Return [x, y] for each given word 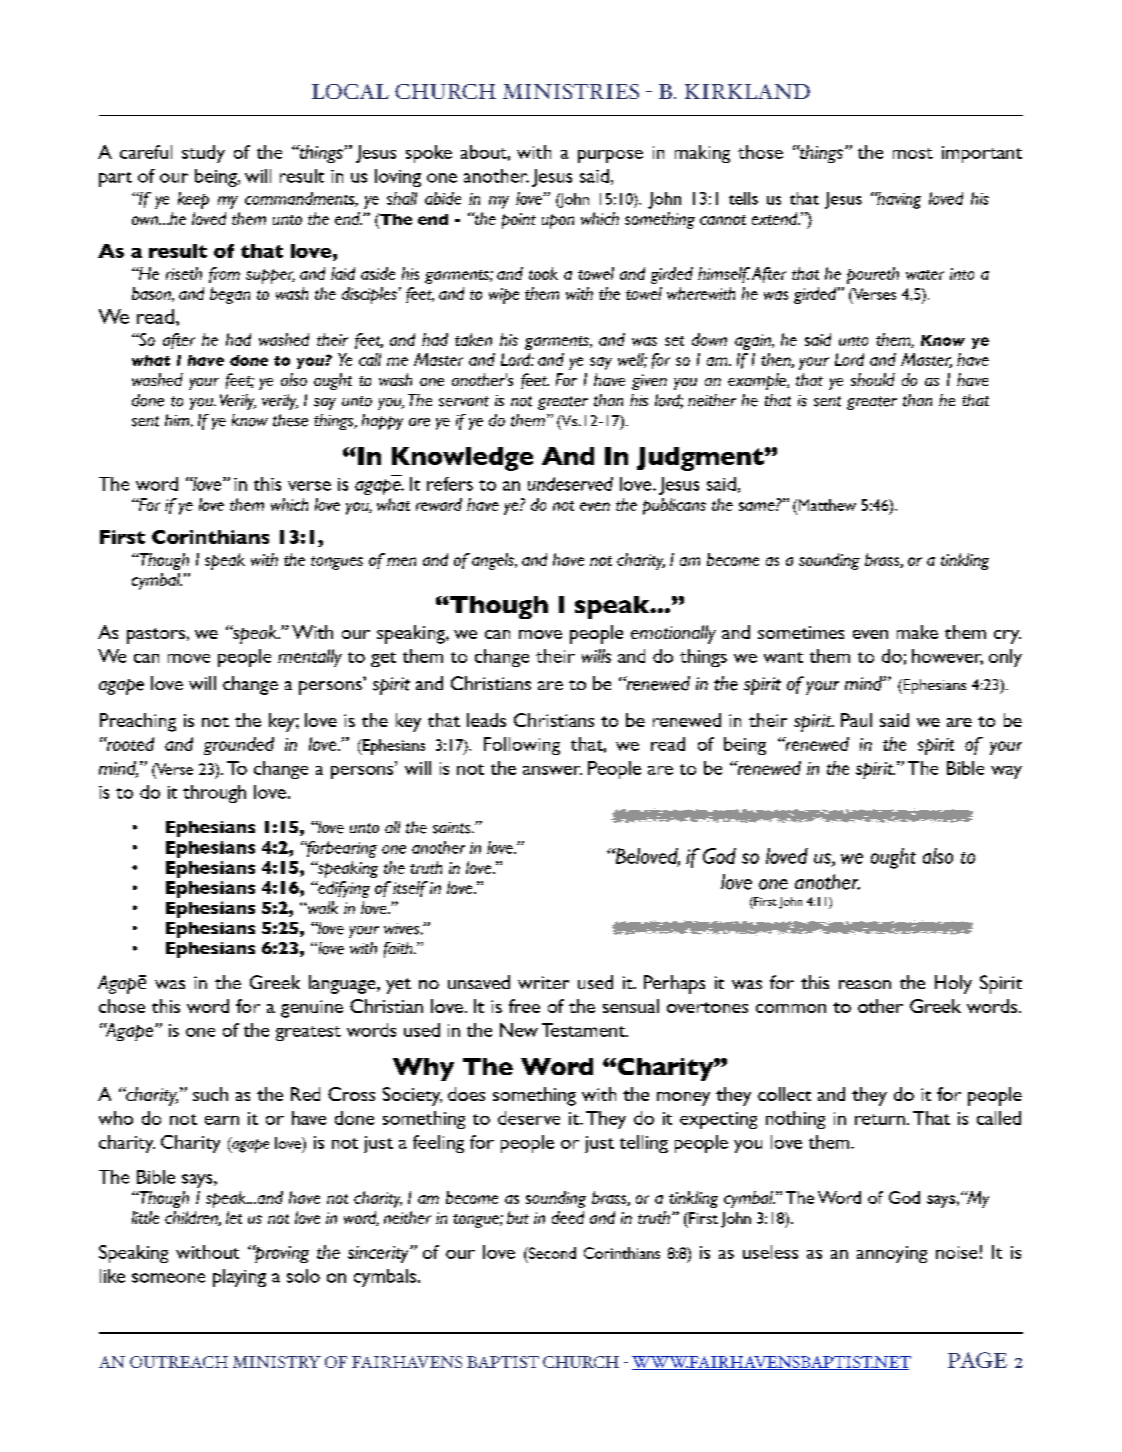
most [913, 153]
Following [522, 746]
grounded [239, 746]
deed [568, 1217]
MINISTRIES [571, 91]
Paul [856, 720]
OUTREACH [179, 1362]
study [203, 154]
